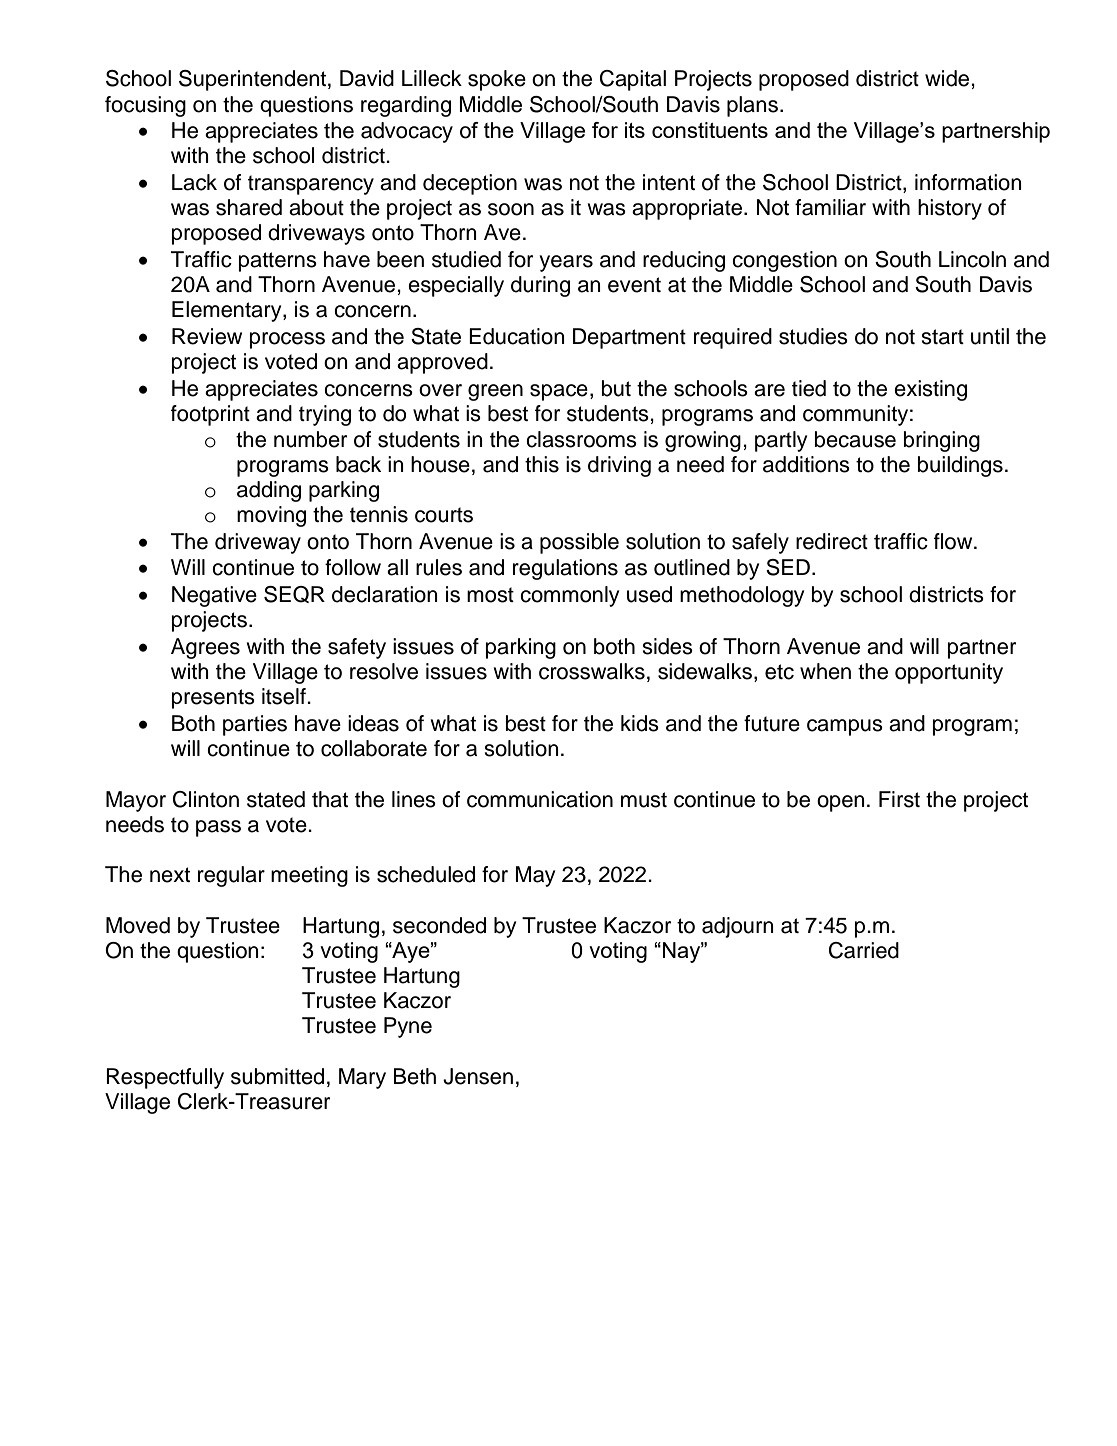  What do you see at coordinates (948, 78) in the screenshot?
I see `wide` at bounding box center [948, 78].
